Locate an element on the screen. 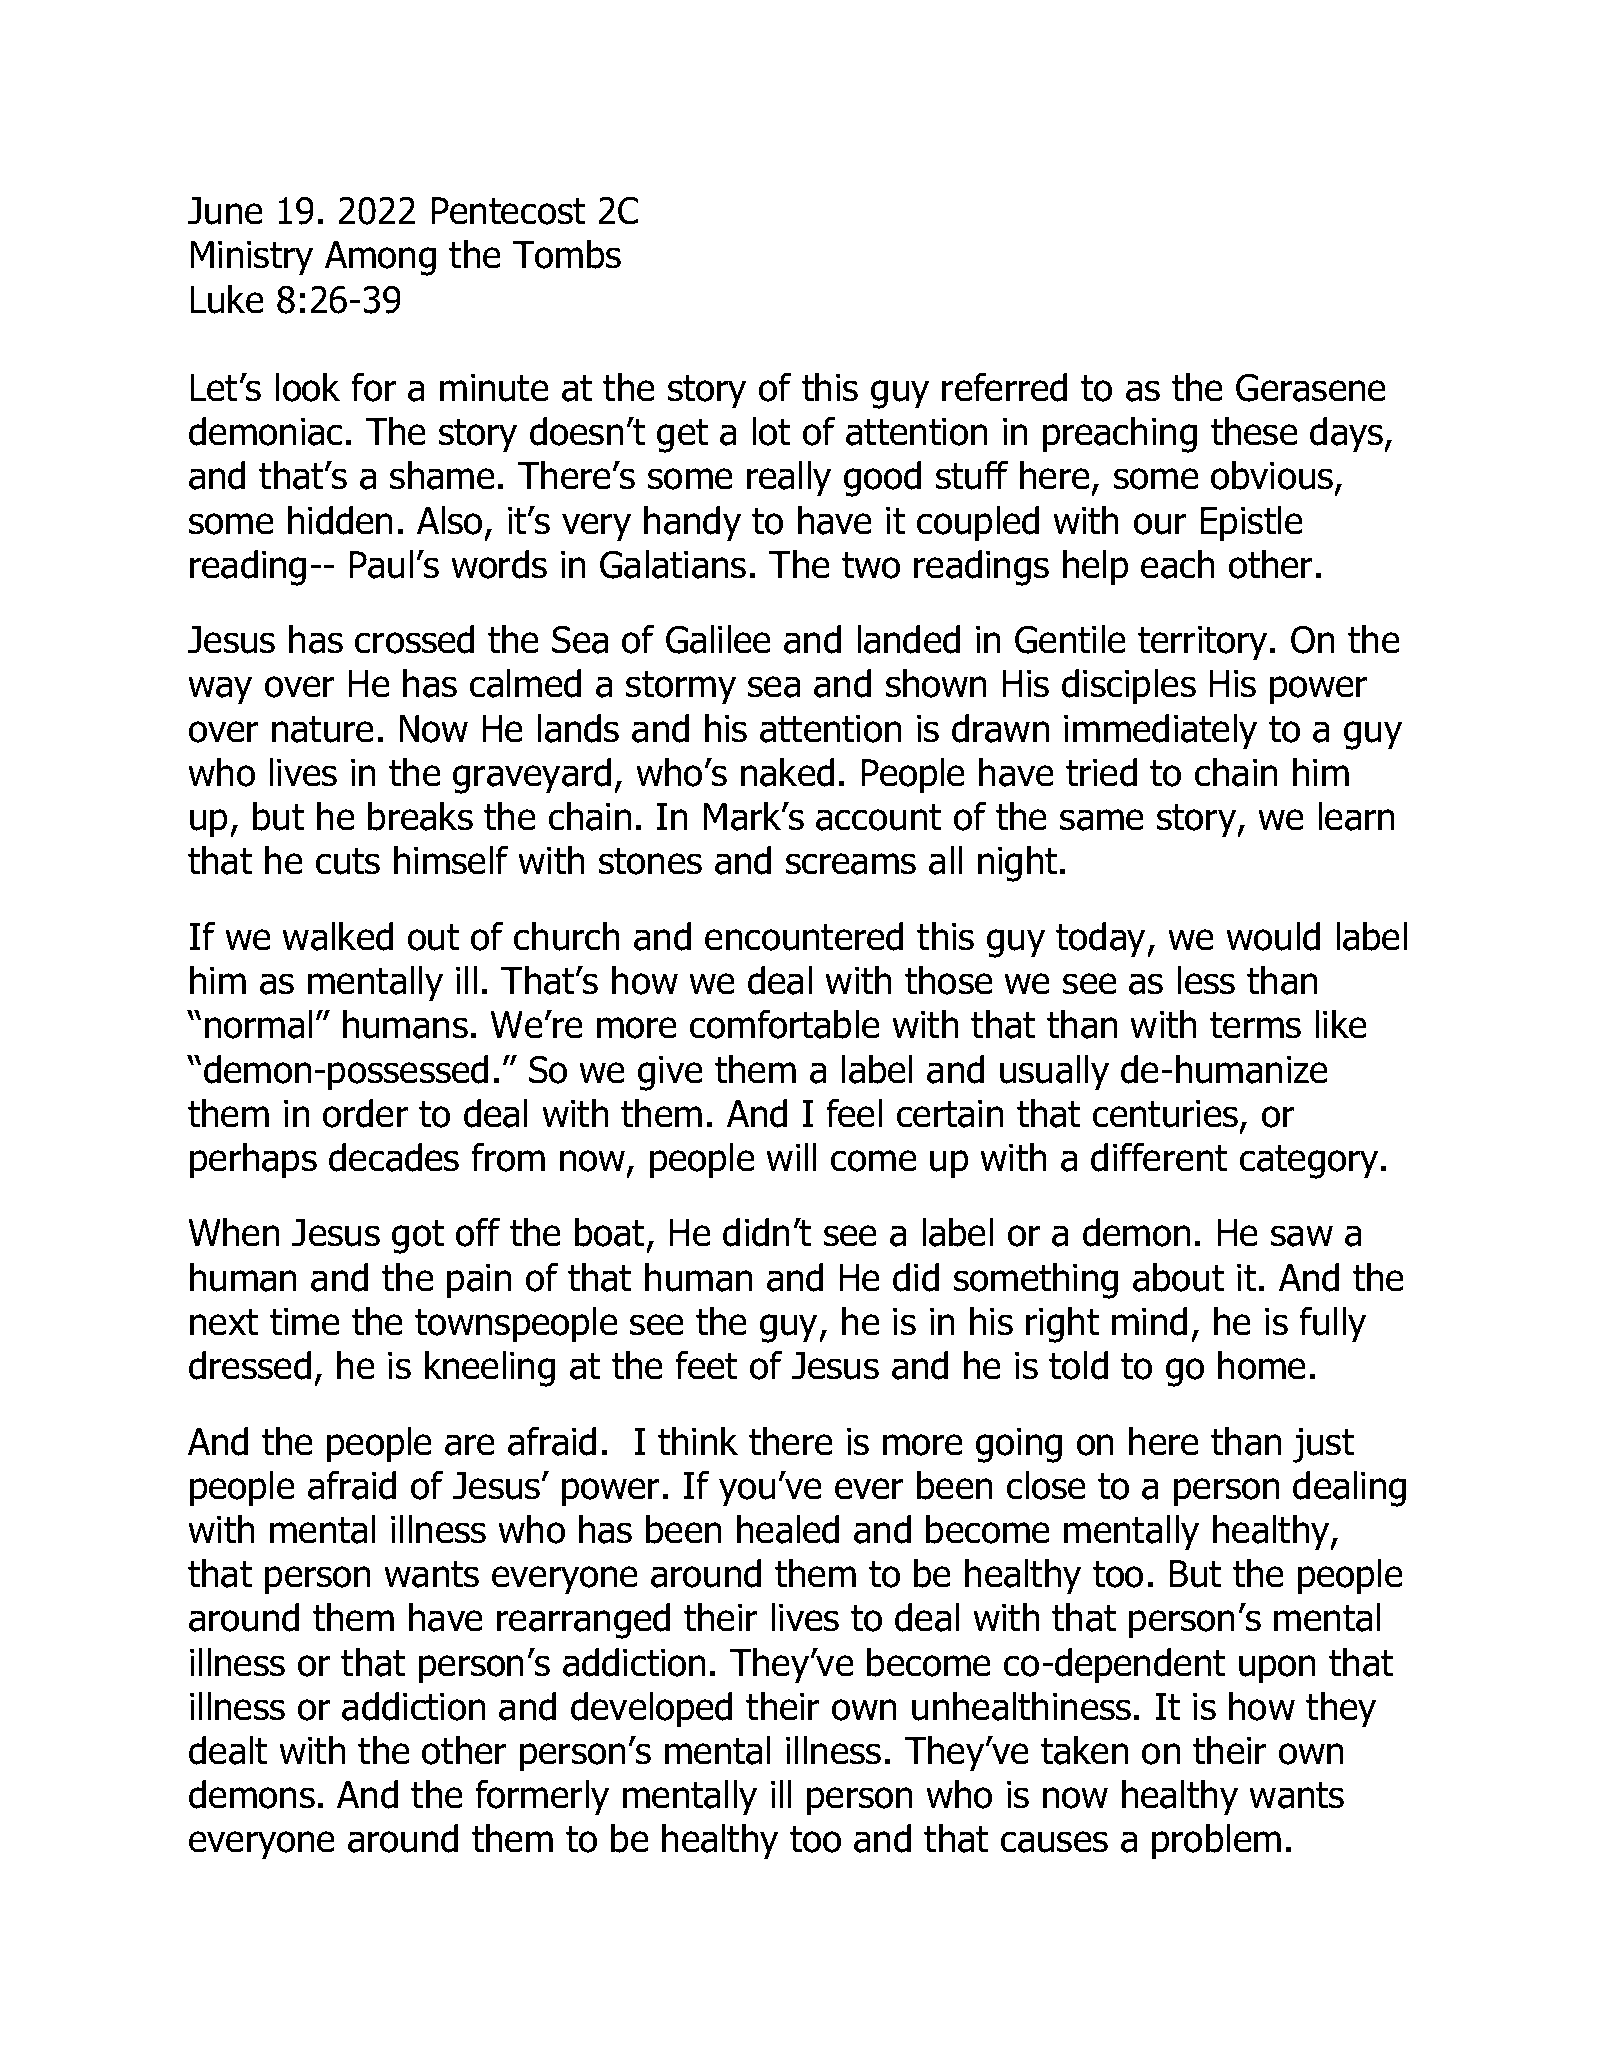  developed is located at coordinates (651, 1710).
